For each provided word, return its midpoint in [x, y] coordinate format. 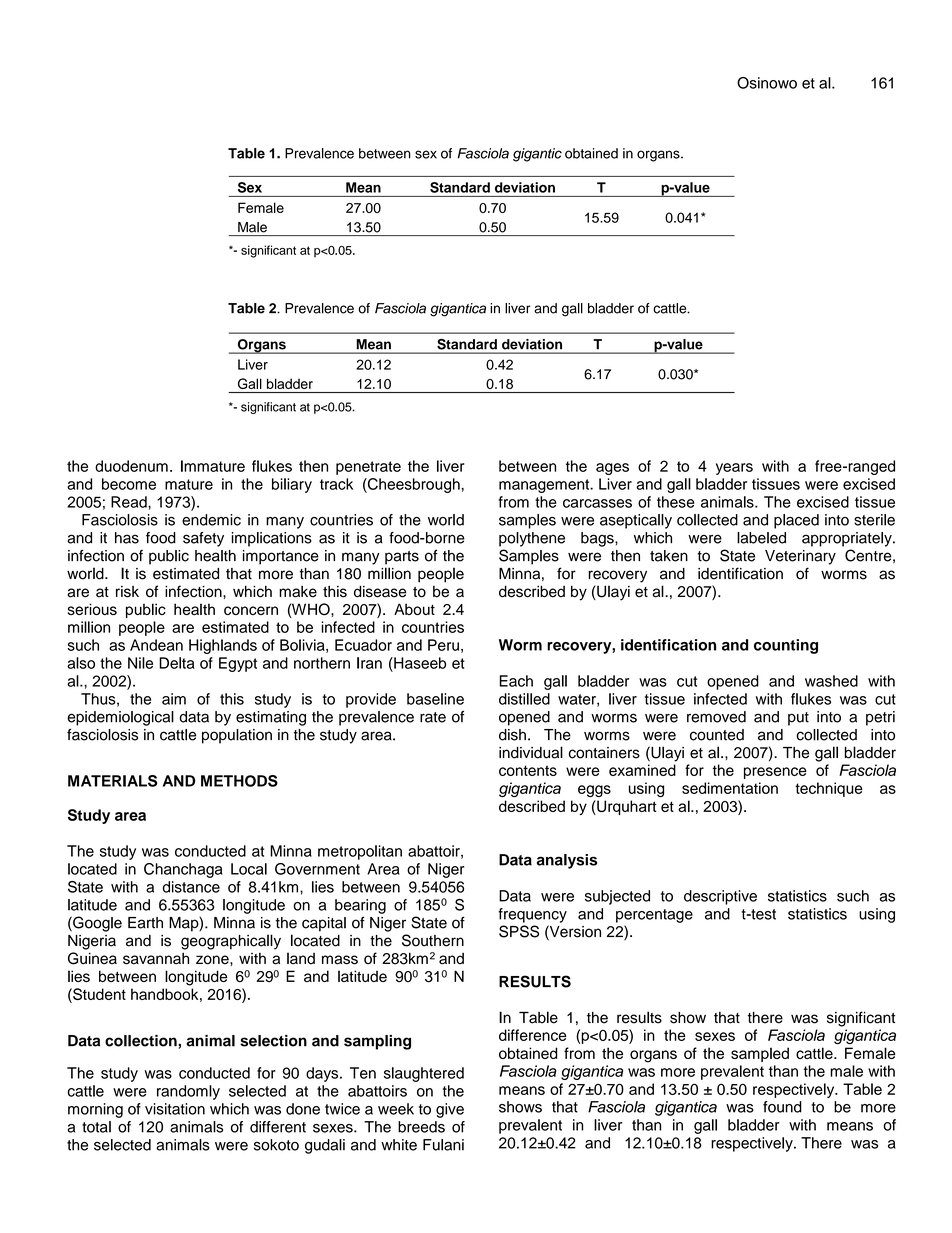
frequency [532, 915]
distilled [524, 699]
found [782, 1107]
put [798, 719]
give [450, 1110]
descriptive [720, 897]
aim [174, 699]
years [734, 469]
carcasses [597, 503]
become [129, 484]
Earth [145, 923]
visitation [175, 1109]
